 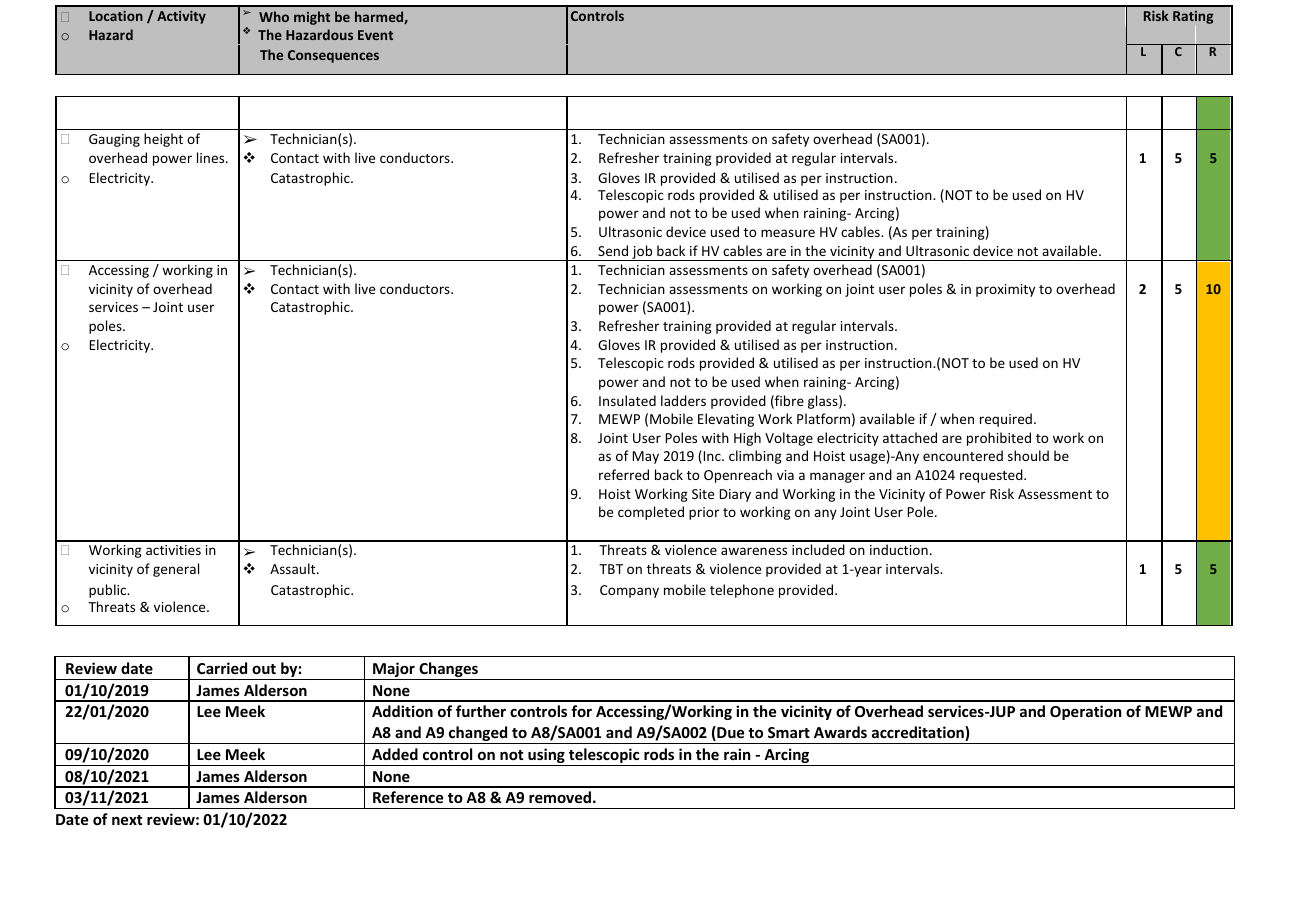 What do you see at coordinates (274, 16) in the screenshot?
I see `Who` at bounding box center [274, 16].
